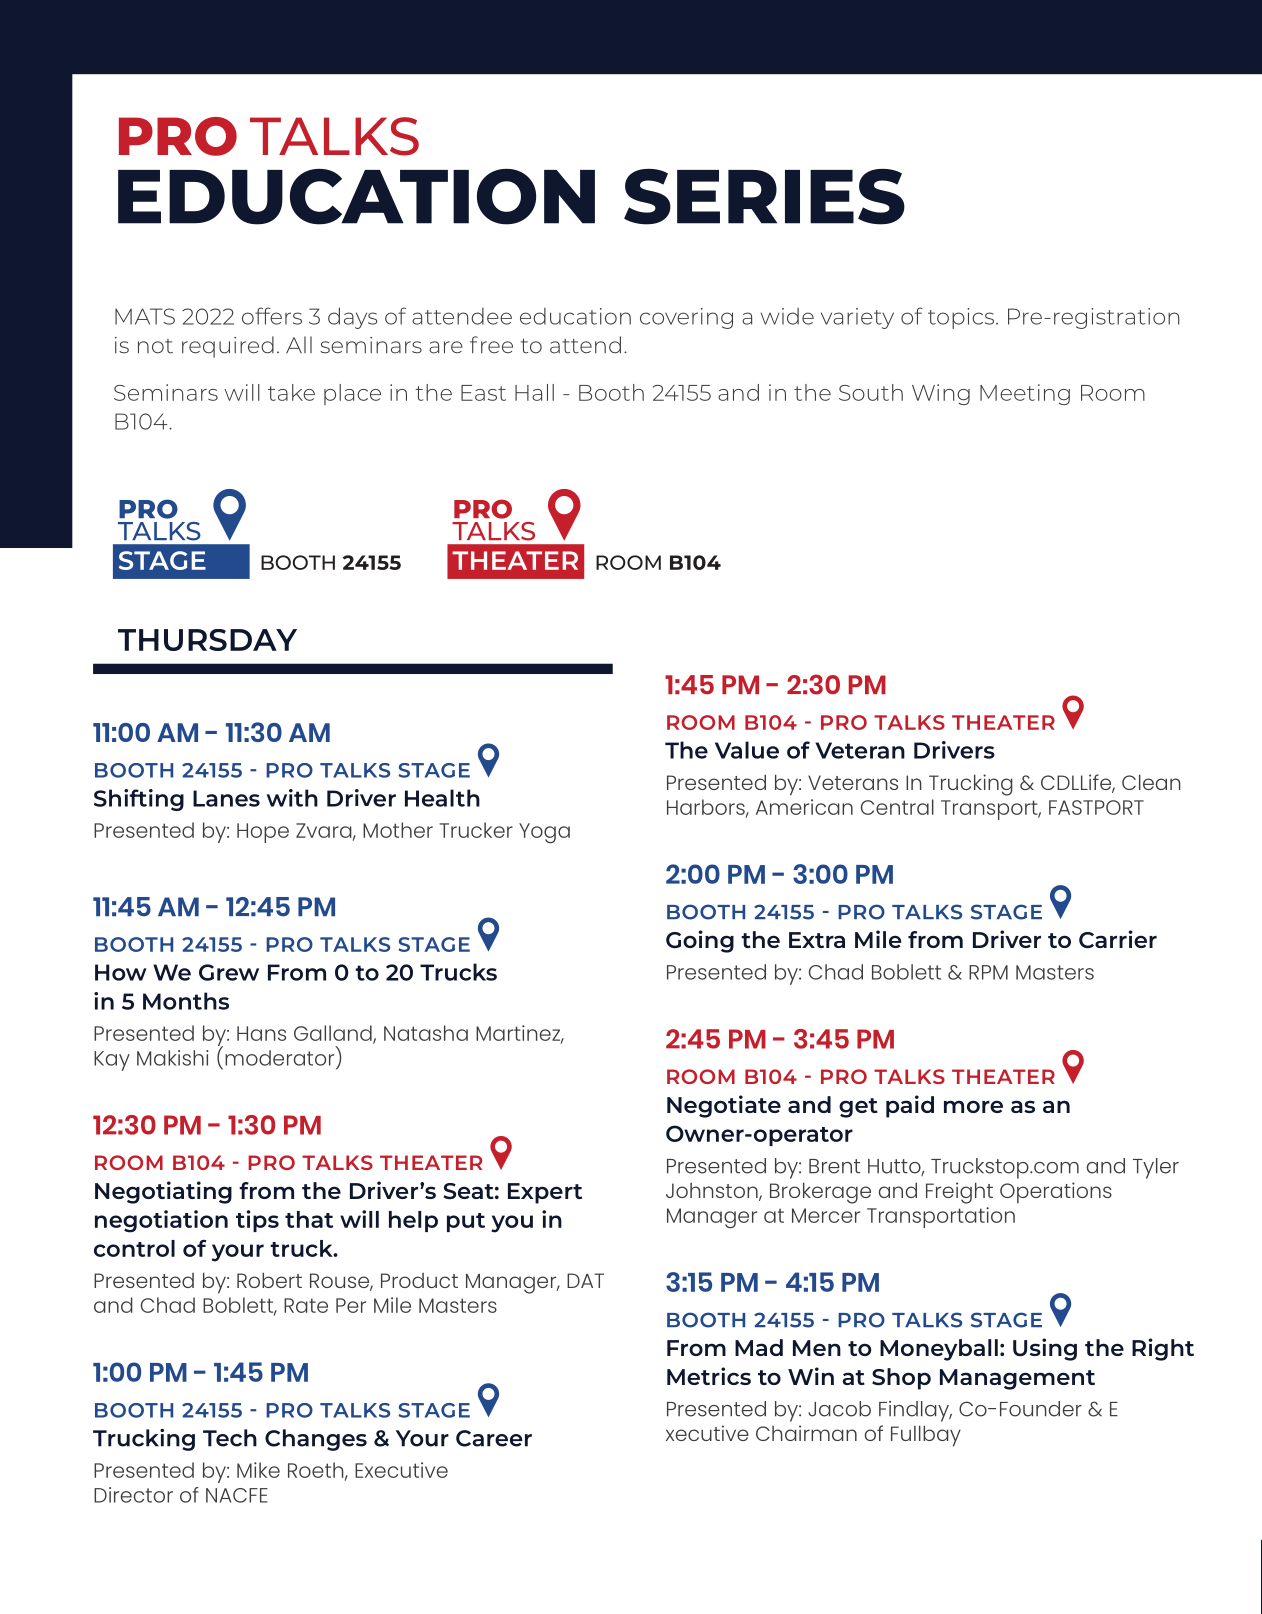 The width and height of the image is (1262, 1614). I want to click on Operations, so click(1056, 1193).
